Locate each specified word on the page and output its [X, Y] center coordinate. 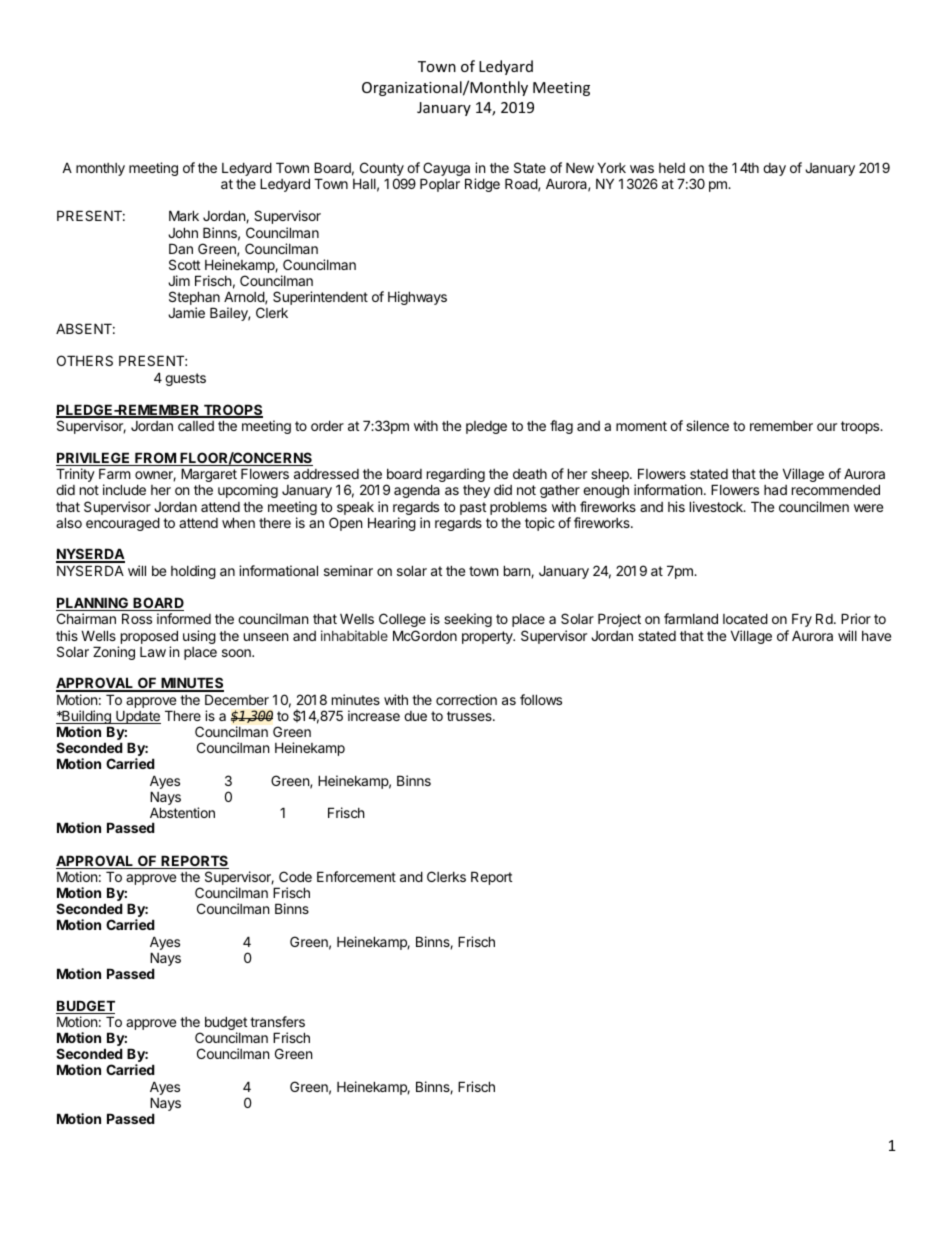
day [774, 169]
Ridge [482, 185]
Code [295, 876]
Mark [184, 215]
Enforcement [356, 876]
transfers [277, 1021]
